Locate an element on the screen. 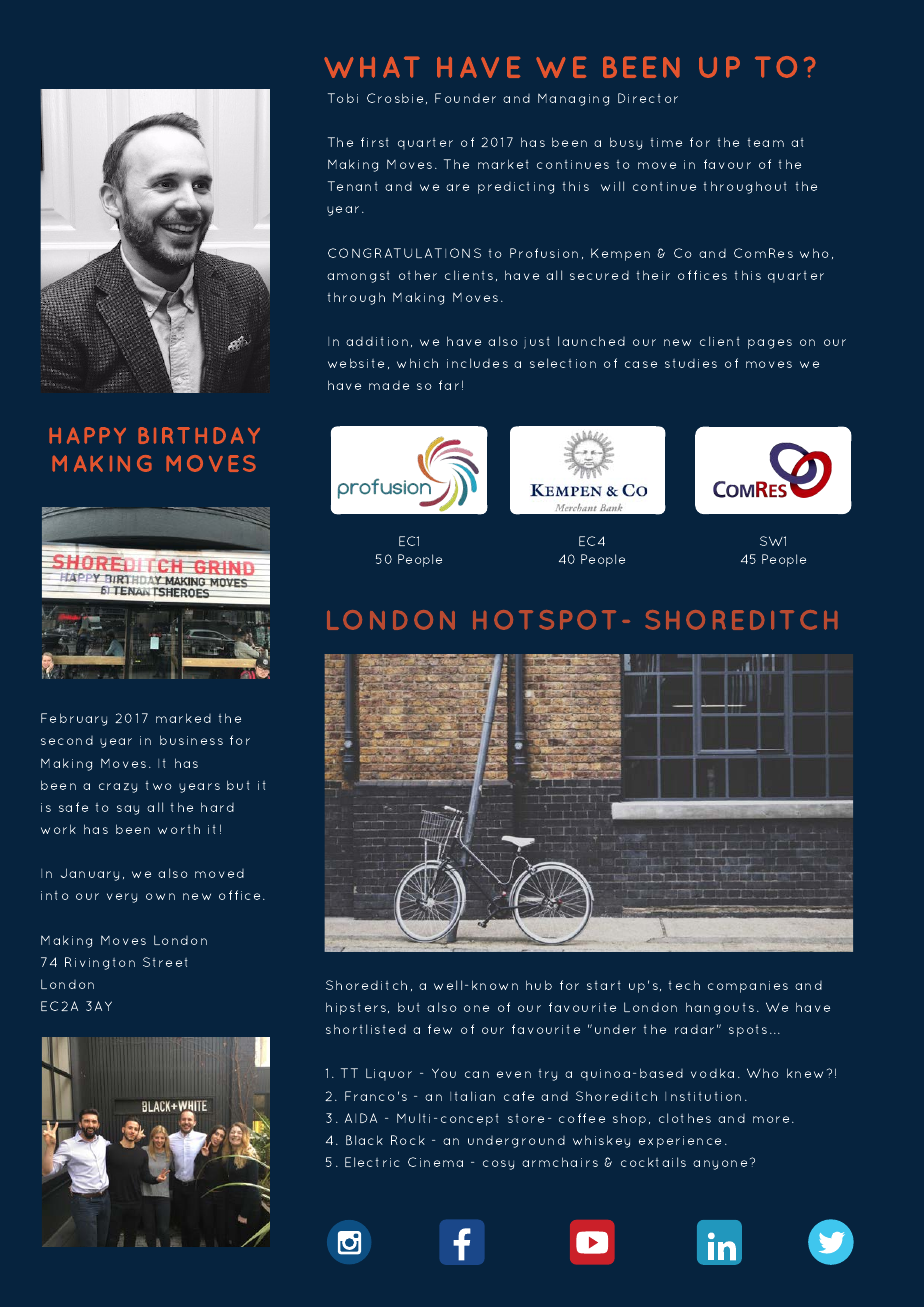 Image resolution: width=924 pixels, height=1308 pixels. BIRTHDAY is located at coordinates (199, 435).
